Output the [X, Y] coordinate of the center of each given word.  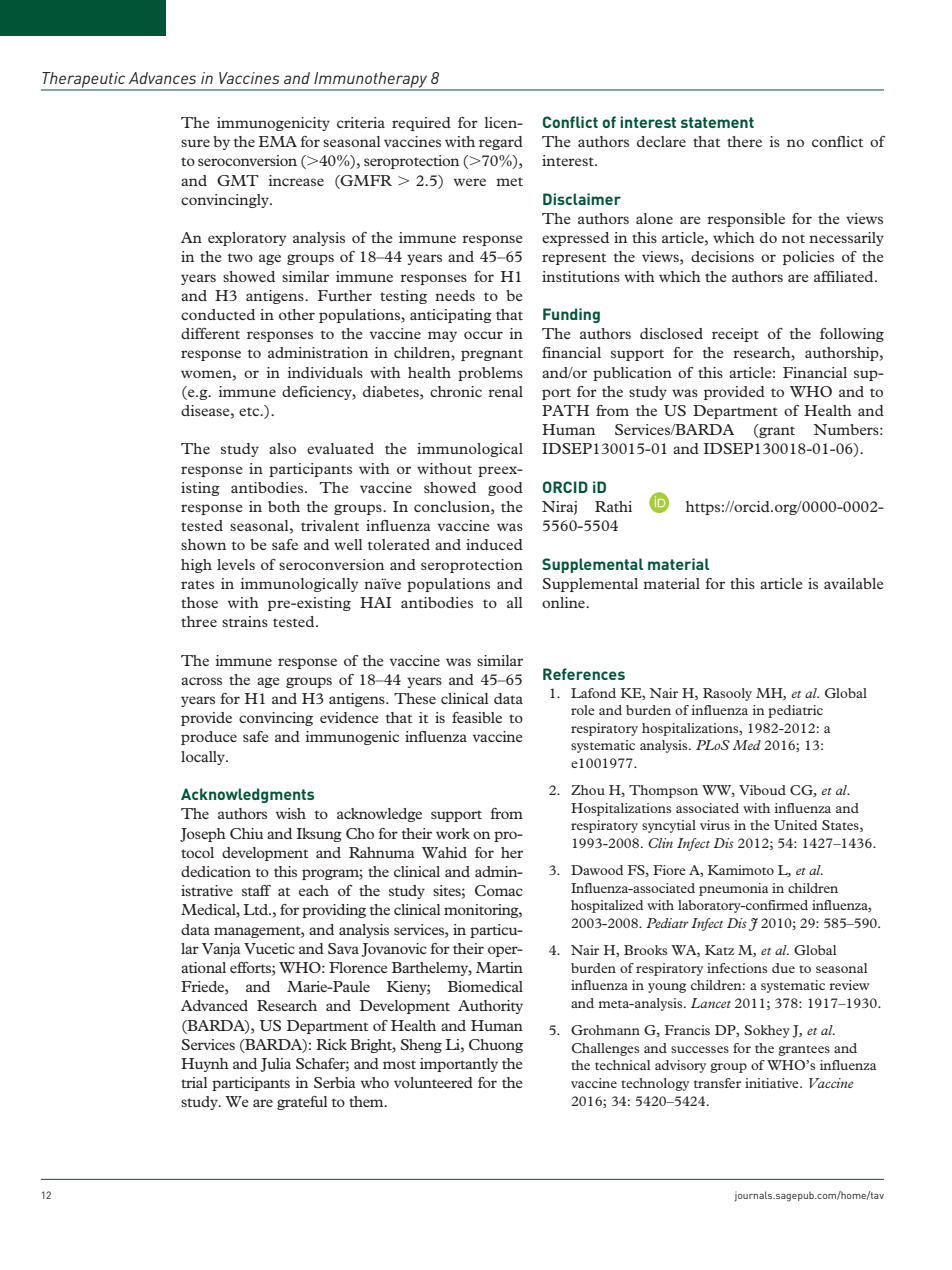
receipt [735, 335]
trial [194, 1082]
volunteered [433, 1082]
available [853, 583]
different [210, 333]
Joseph [203, 835]
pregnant [492, 355]
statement [717, 122]
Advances [162, 78]
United [795, 825]
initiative [773, 1083]
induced [494, 544]
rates [197, 584]
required [421, 124]
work [453, 833]
